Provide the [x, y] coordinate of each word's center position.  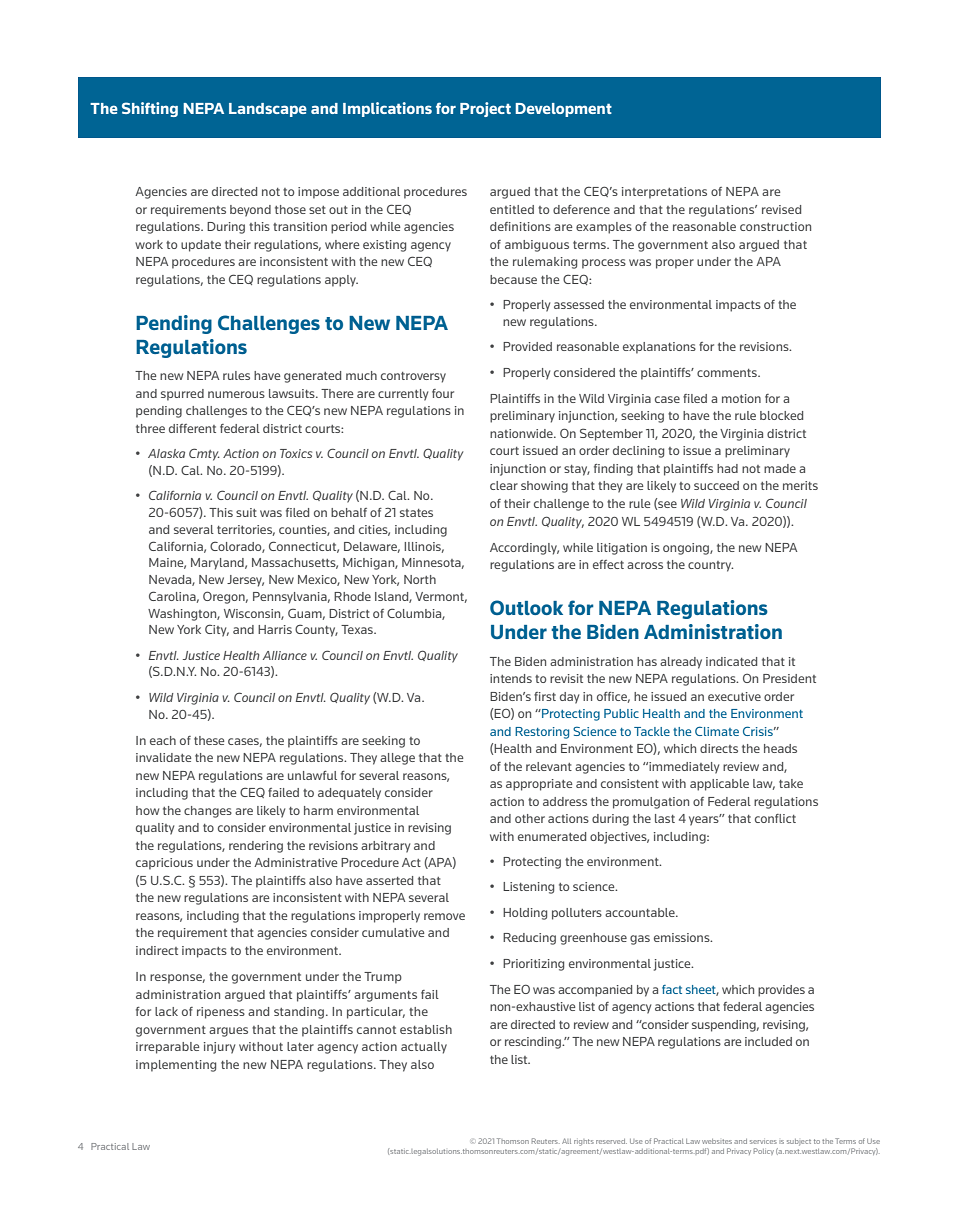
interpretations [664, 193]
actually [424, 1048]
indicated [731, 661]
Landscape [268, 110]
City [217, 630]
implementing [176, 1066]
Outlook [526, 607]
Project [485, 109]
